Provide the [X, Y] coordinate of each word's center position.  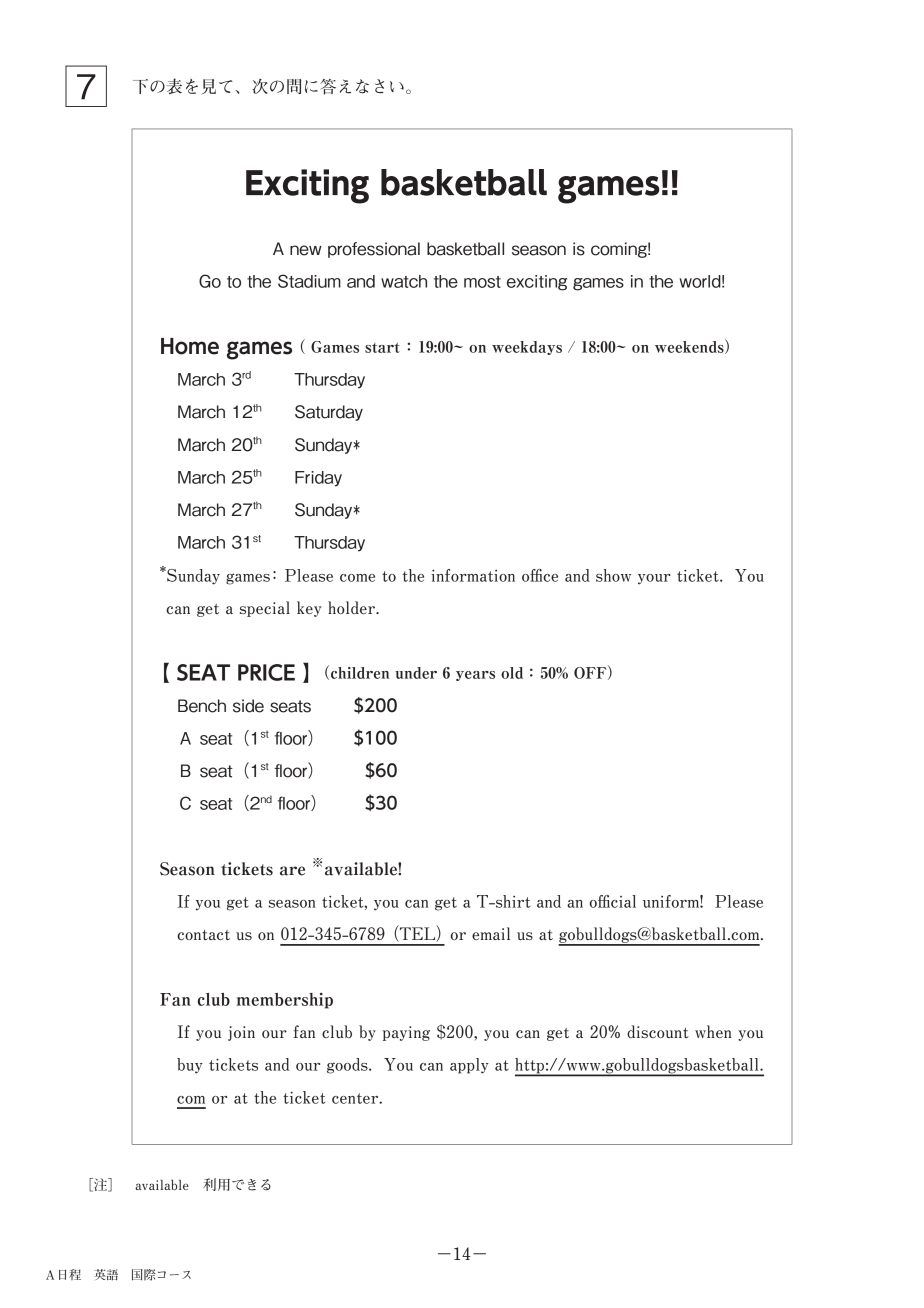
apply [469, 1066]
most [482, 282]
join [241, 1033]
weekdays [527, 348]
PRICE [266, 672]
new [306, 250]
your [654, 579]
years [475, 676]
